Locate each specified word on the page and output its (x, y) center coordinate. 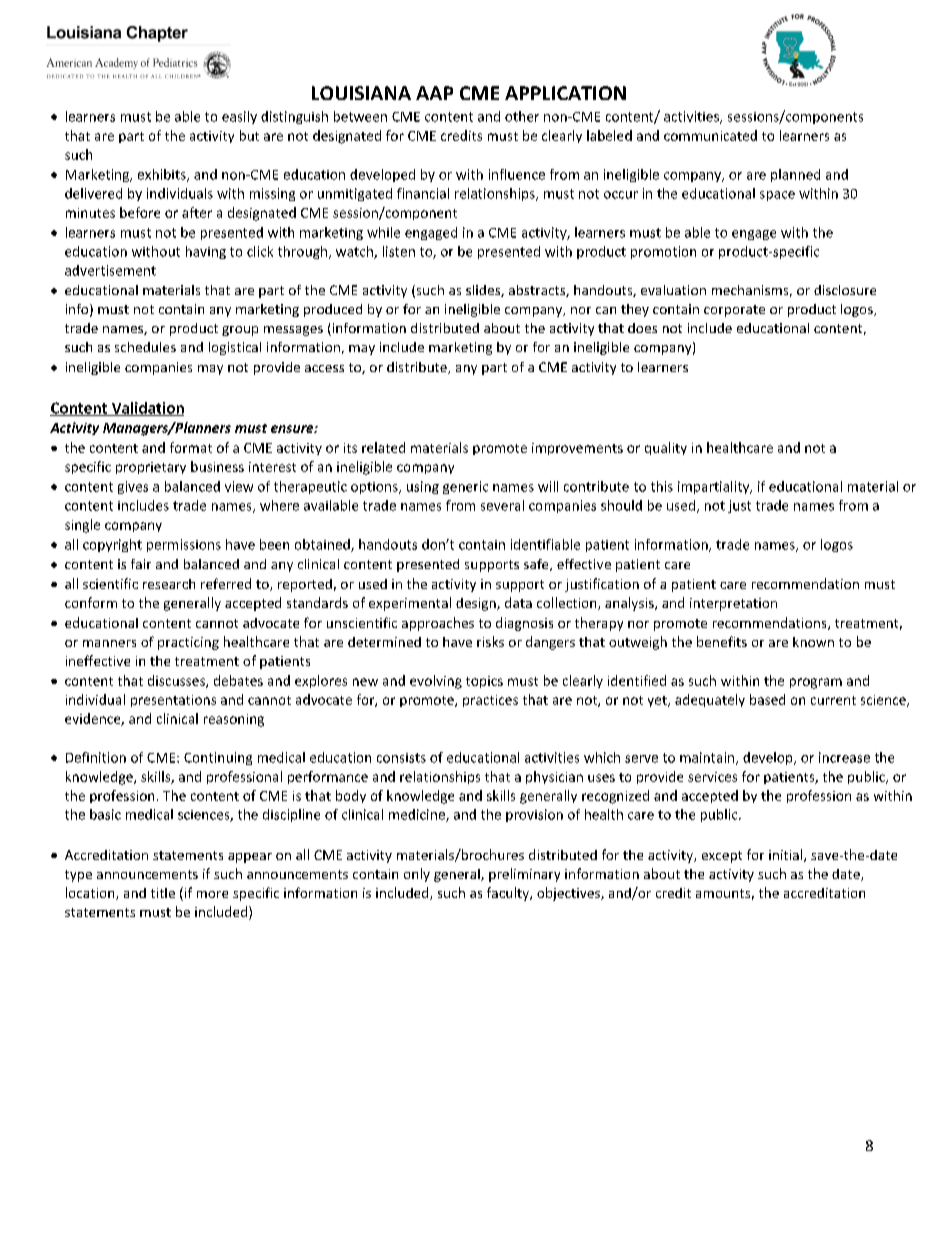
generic (465, 487)
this (662, 486)
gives (133, 487)
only (417, 875)
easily (239, 117)
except (722, 857)
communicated (710, 135)
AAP (434, 93)
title (163, 893)
